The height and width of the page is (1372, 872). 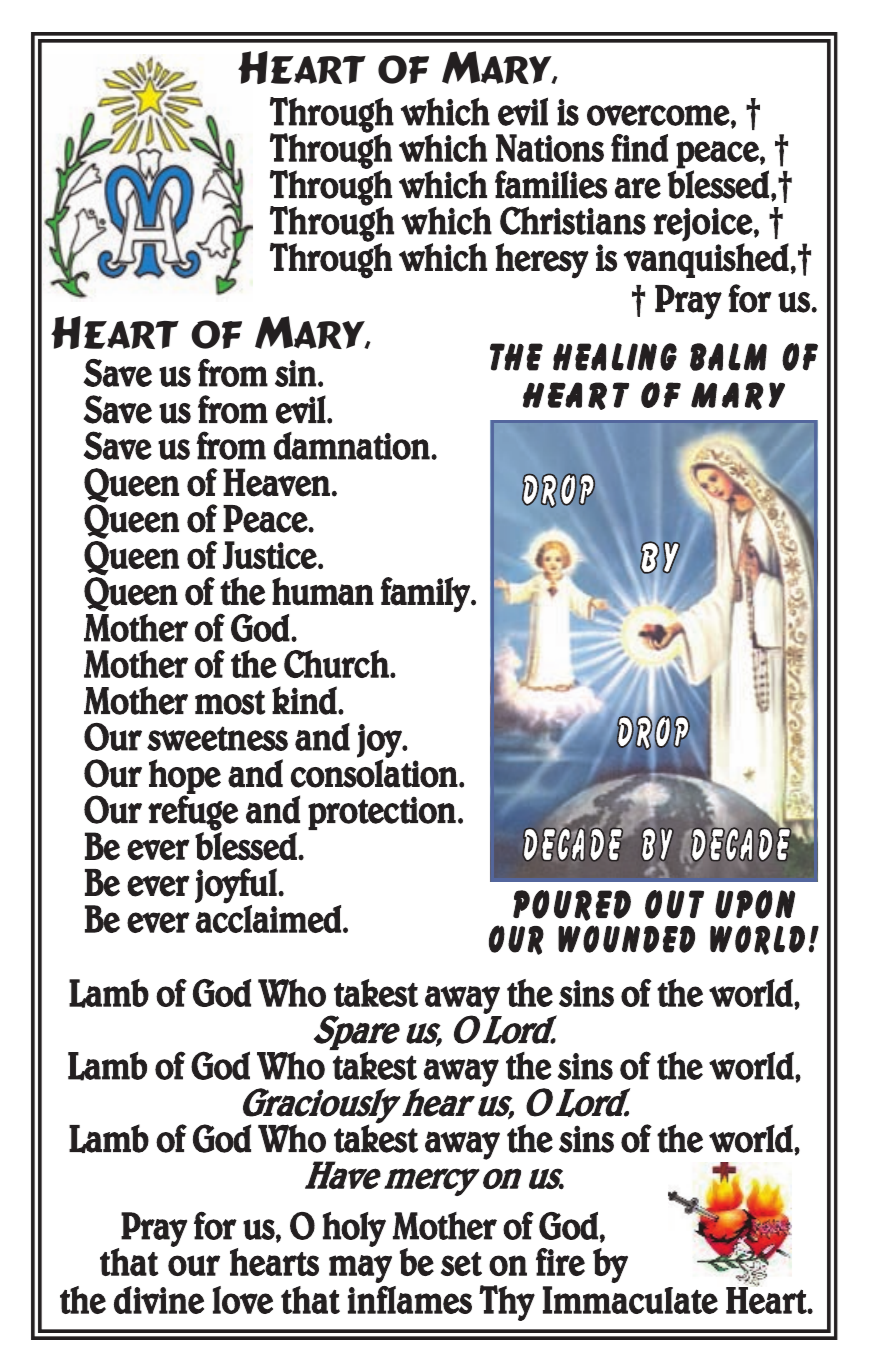 What do you see at coordinates (243, 1300) in the page?
I see `love` at bounding box center [243, 1300].
